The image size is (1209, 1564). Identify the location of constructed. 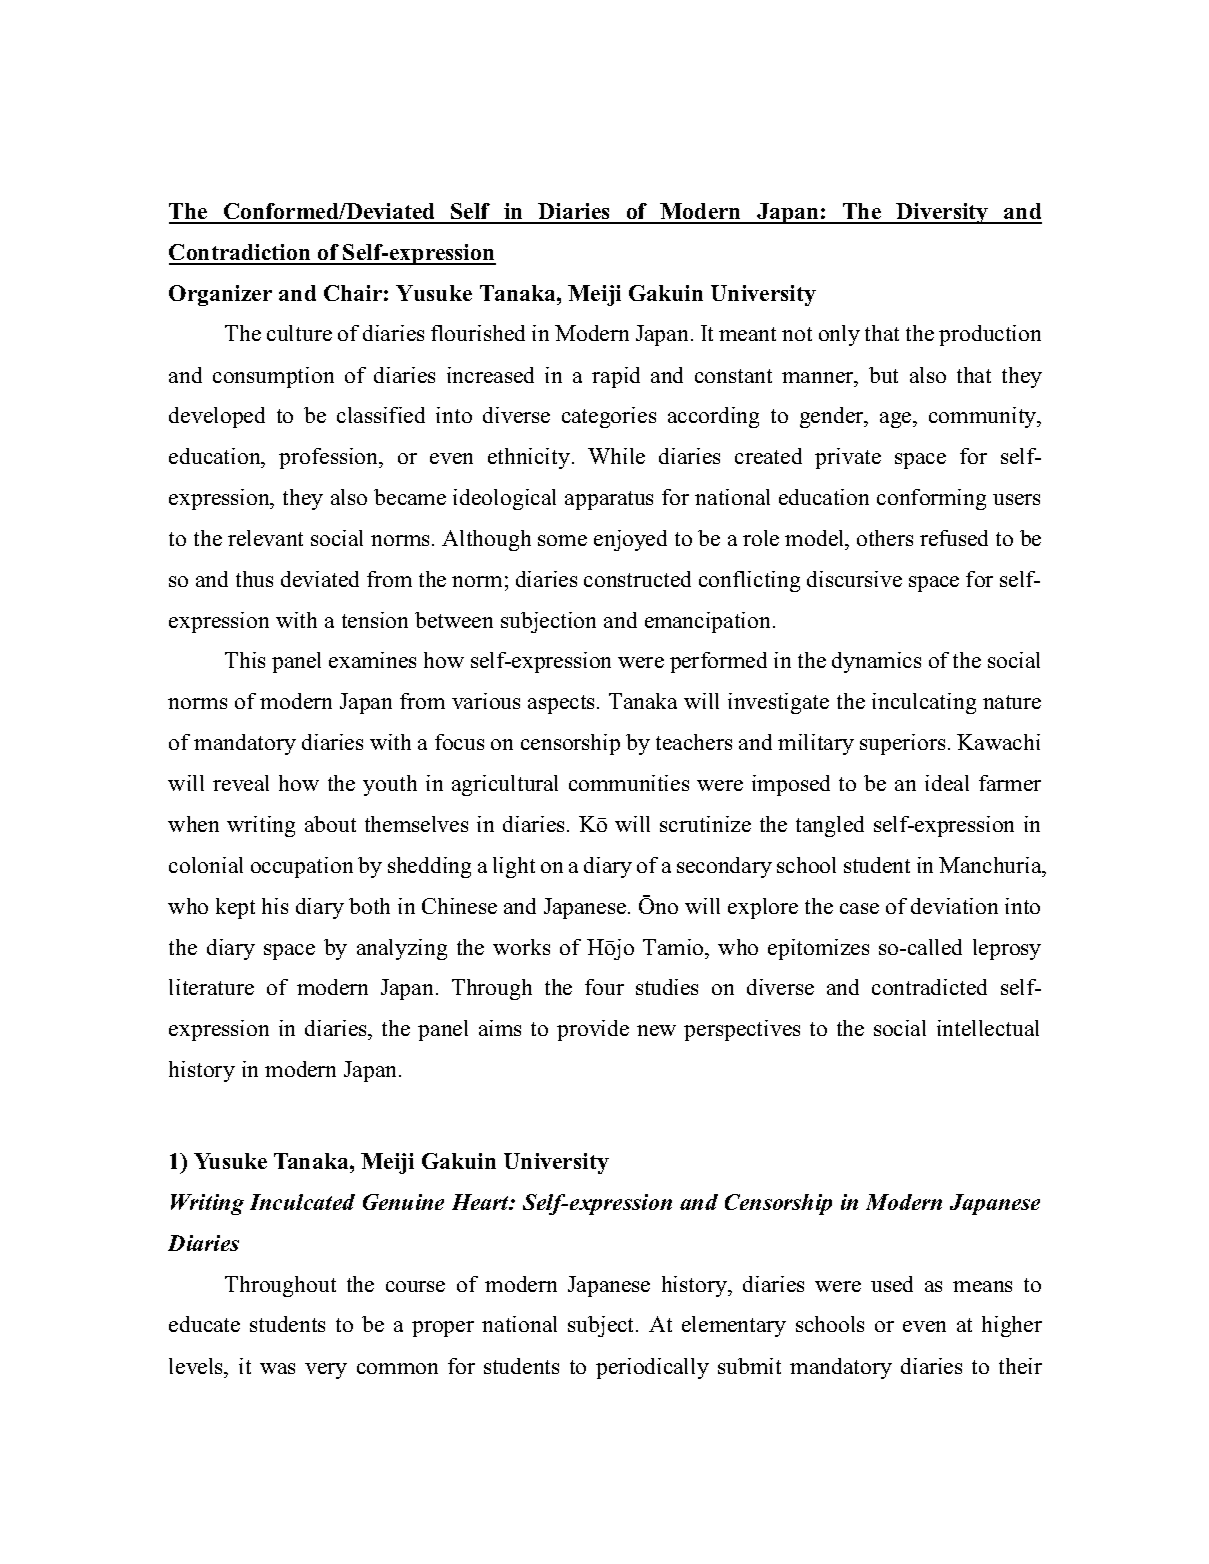
(637, 579).
